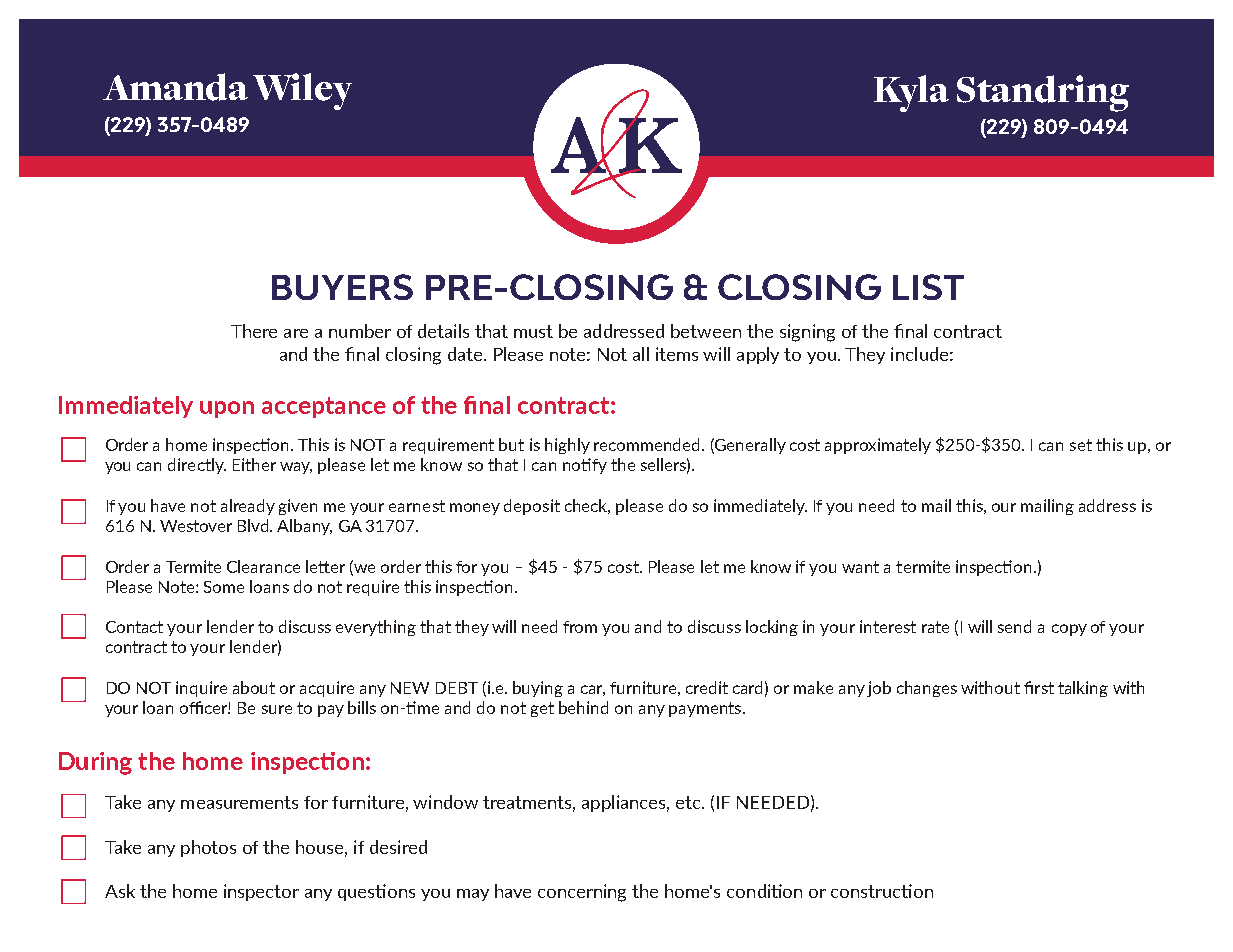 Image resolution: width=1233 pixels, height=952 pixels. What do you see at coordinates (302, 91) in the screenshot?
I see `Wiley` at bounding box center [302, 91].
